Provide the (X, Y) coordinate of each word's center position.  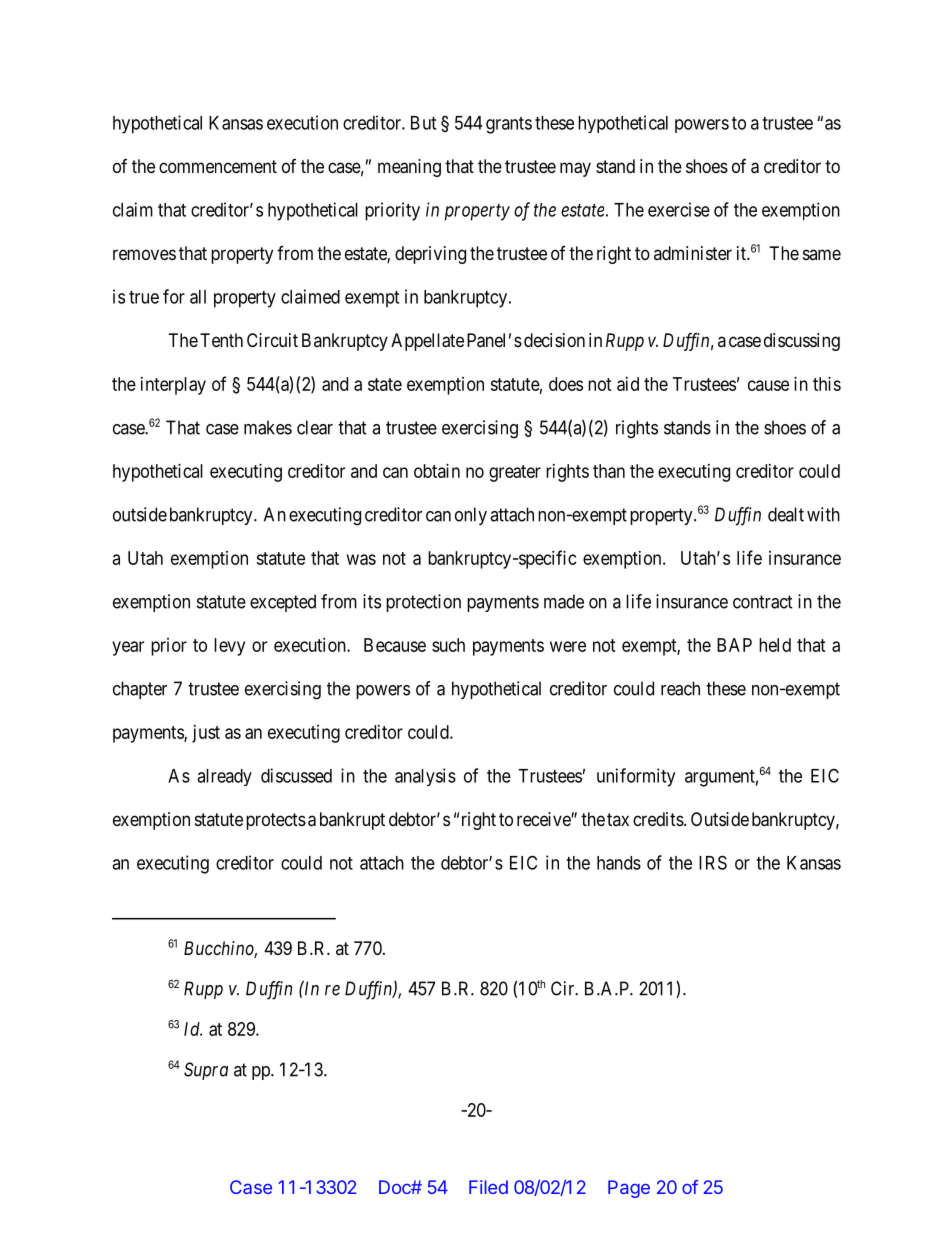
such (448, 645)
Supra (206, 1071)
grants (509, 125)
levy (229, 647)
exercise (679, 209)
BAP (734, 645)
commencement (218, 166)
